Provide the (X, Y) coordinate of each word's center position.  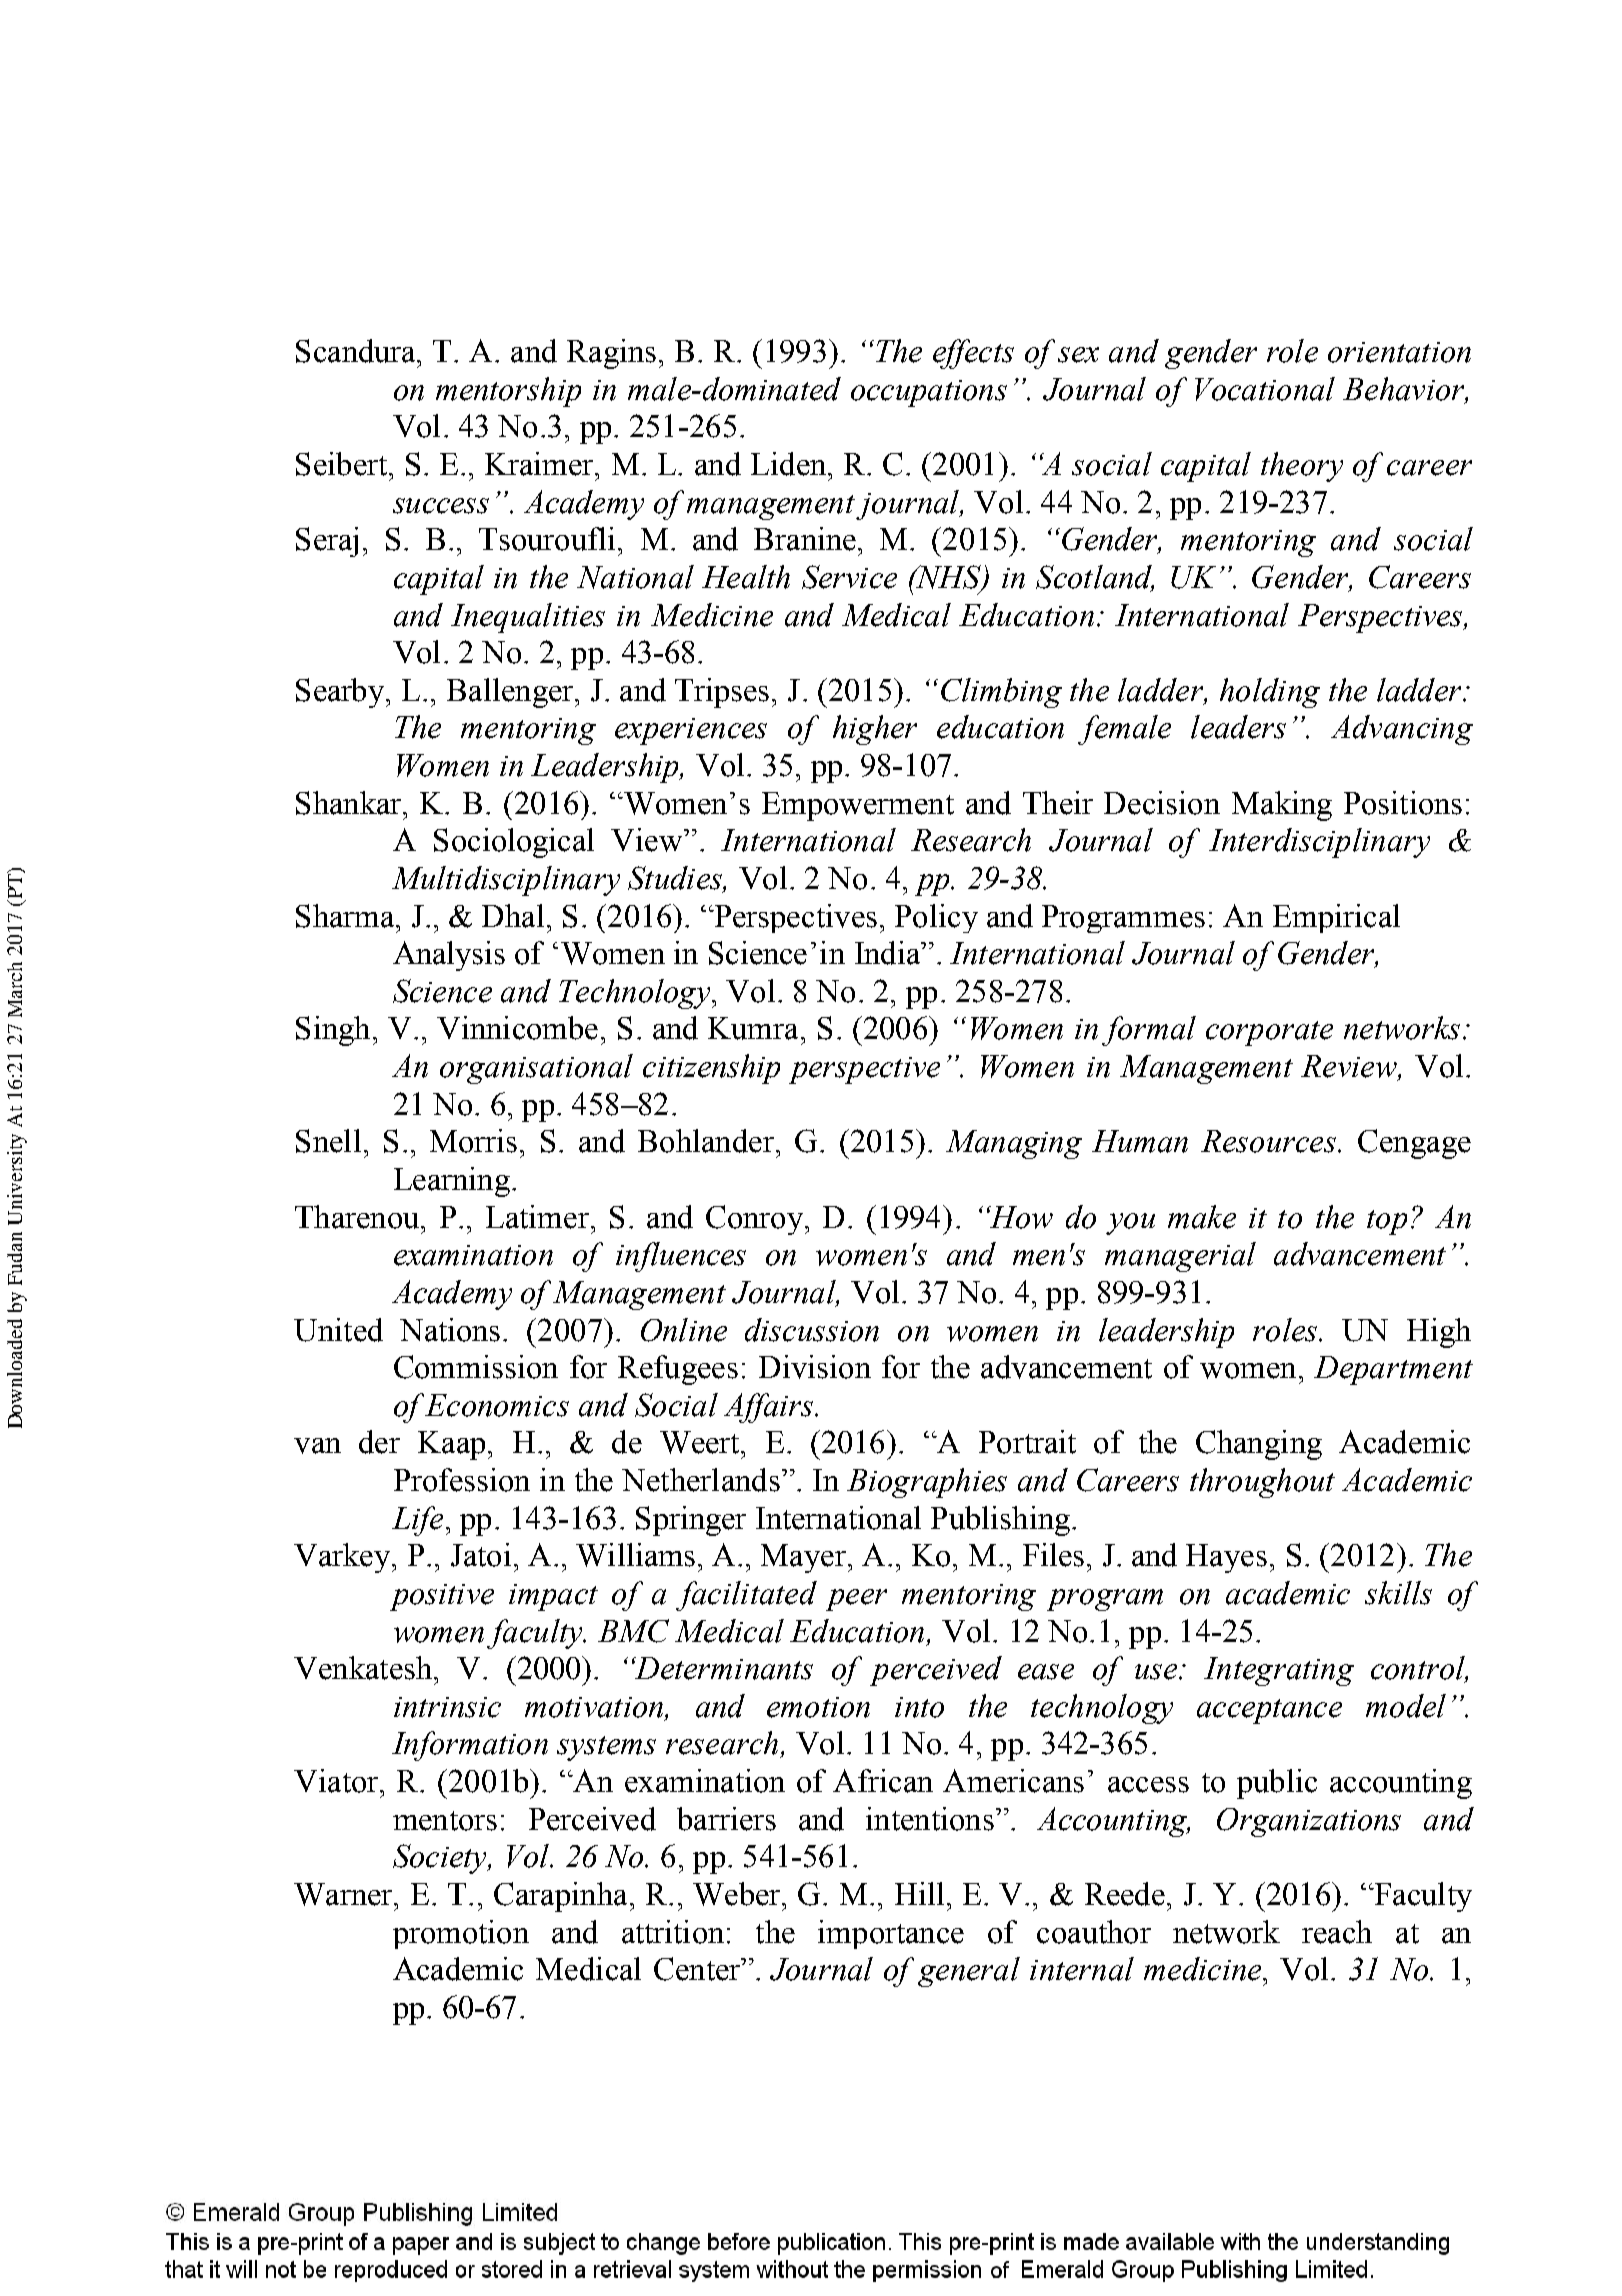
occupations (929, 393)
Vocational (1265, 389)
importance (891, 1934)
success (441, 506)
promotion (461, 1934)
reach (1337, 1932)
